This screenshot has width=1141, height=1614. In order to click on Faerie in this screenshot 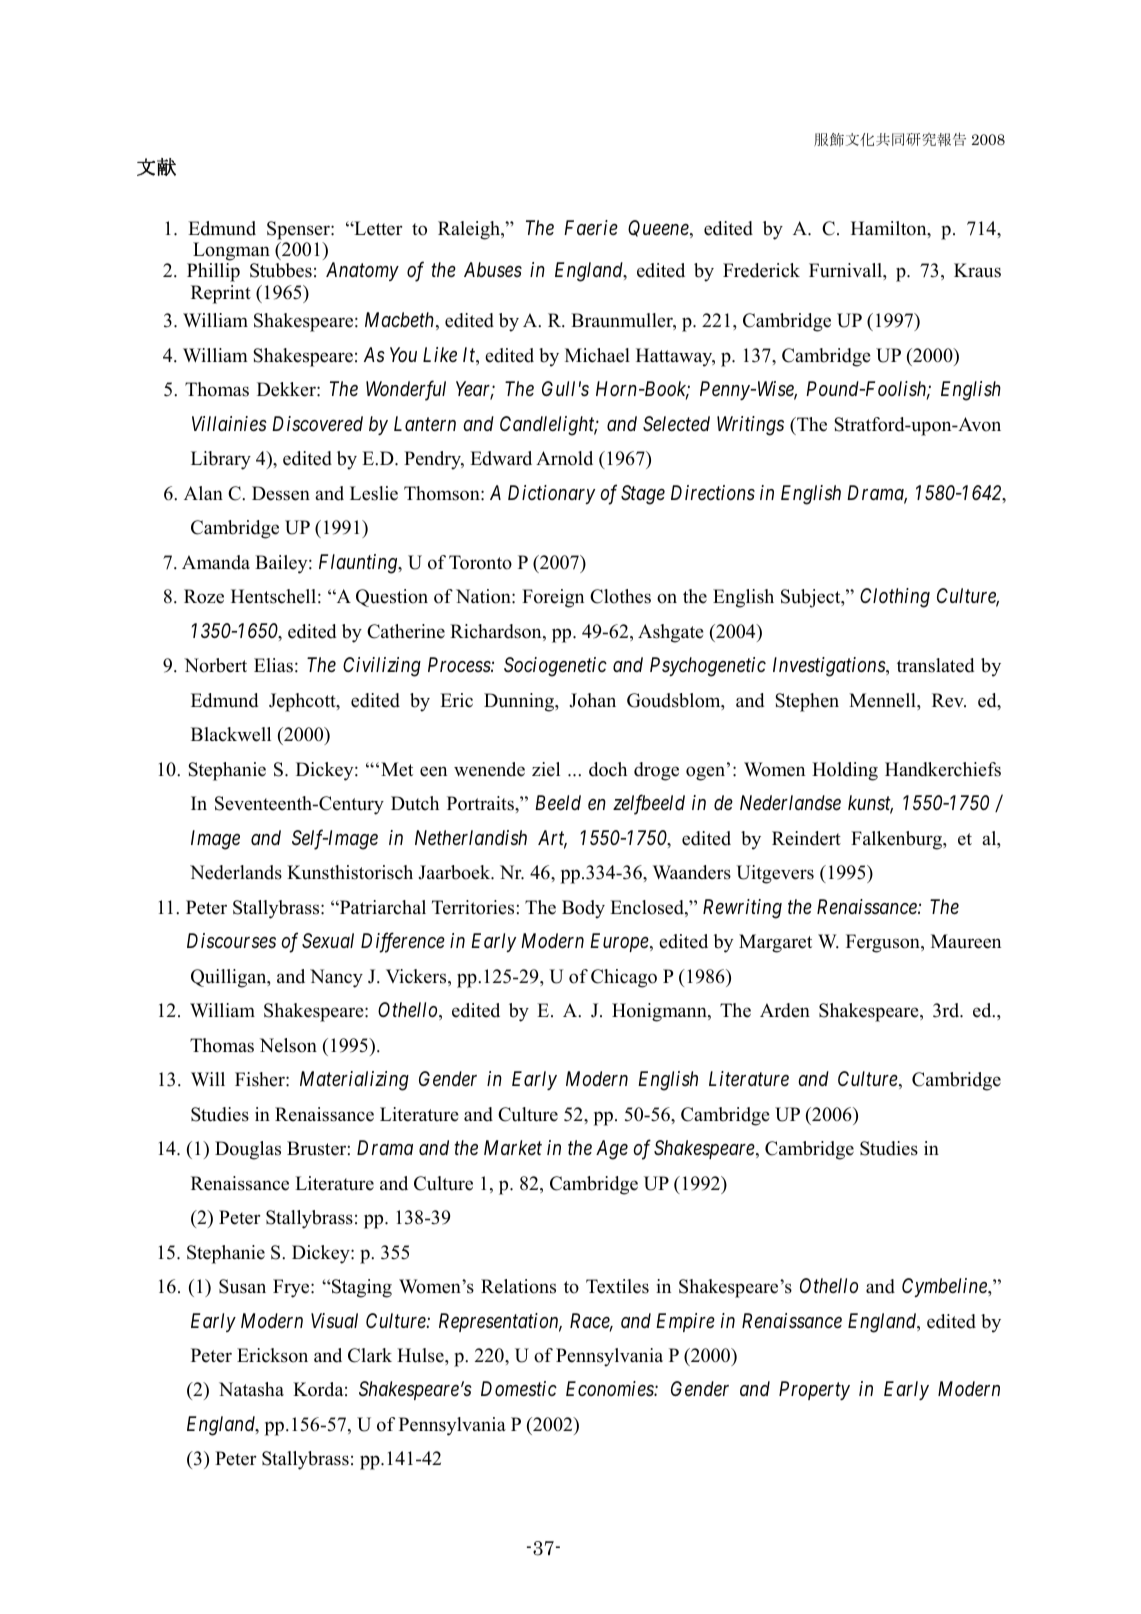, I will do `click(591, 227)`.
